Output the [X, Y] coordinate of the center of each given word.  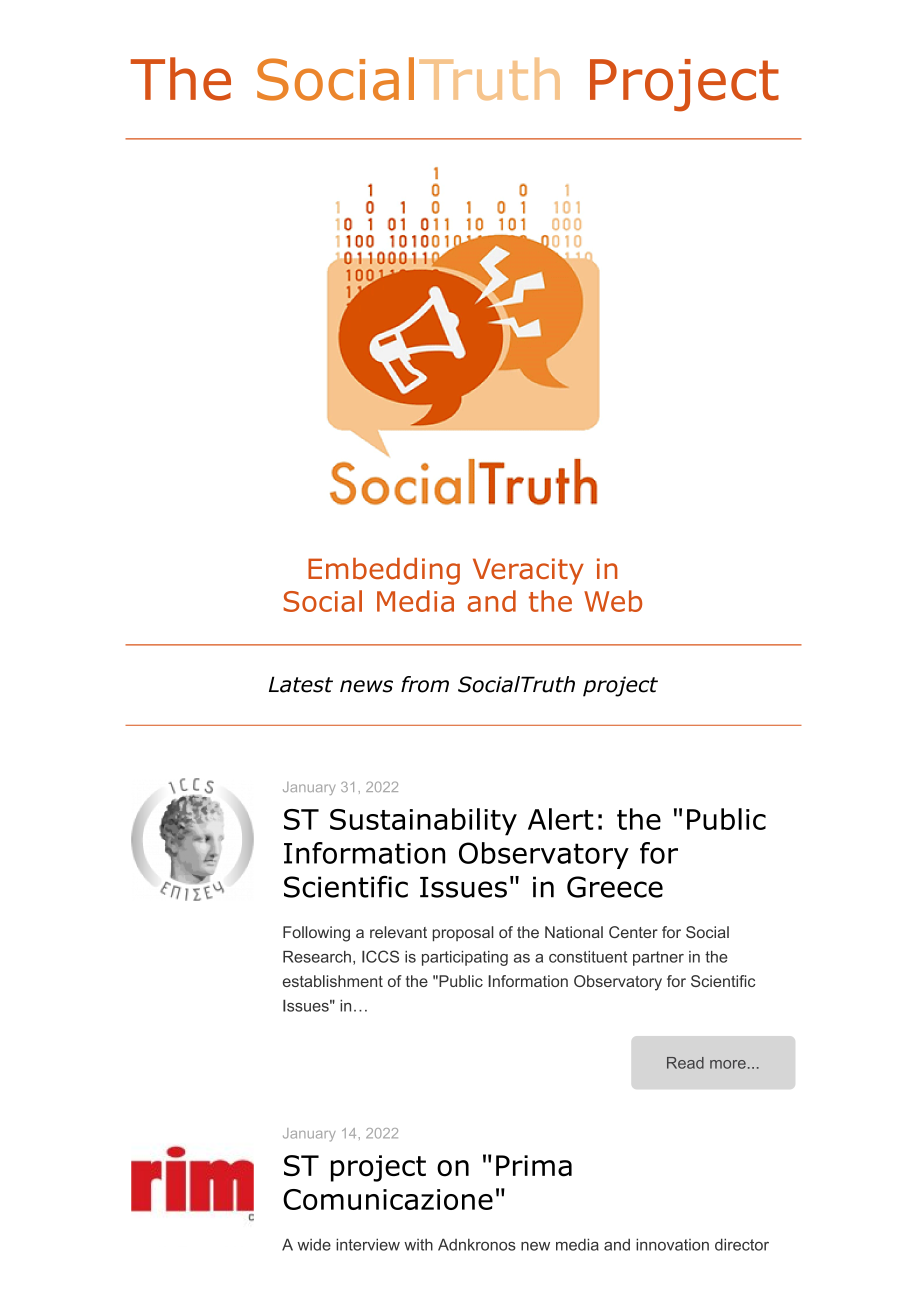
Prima [534, 1166]
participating [465, 958]
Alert [560, 819]
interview [368, 1244]
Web [613, 601]
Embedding [384, 571]
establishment [333, 981]
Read [685, 1063]
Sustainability [423, 822]
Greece [615, 887]
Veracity [528, 571]
